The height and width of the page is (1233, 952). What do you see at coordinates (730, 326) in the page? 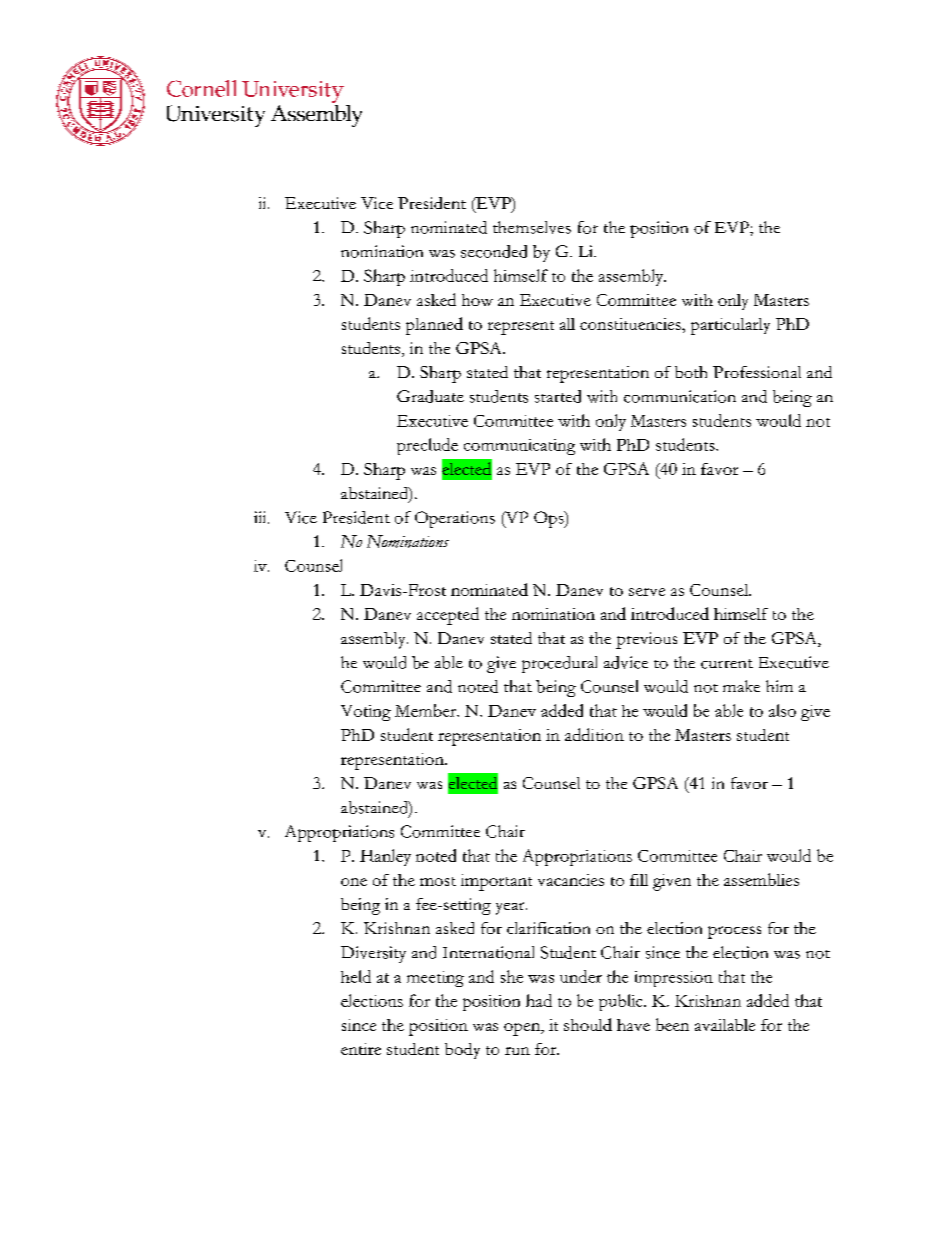
I see `particularly` at bounding box center [730, 326].
